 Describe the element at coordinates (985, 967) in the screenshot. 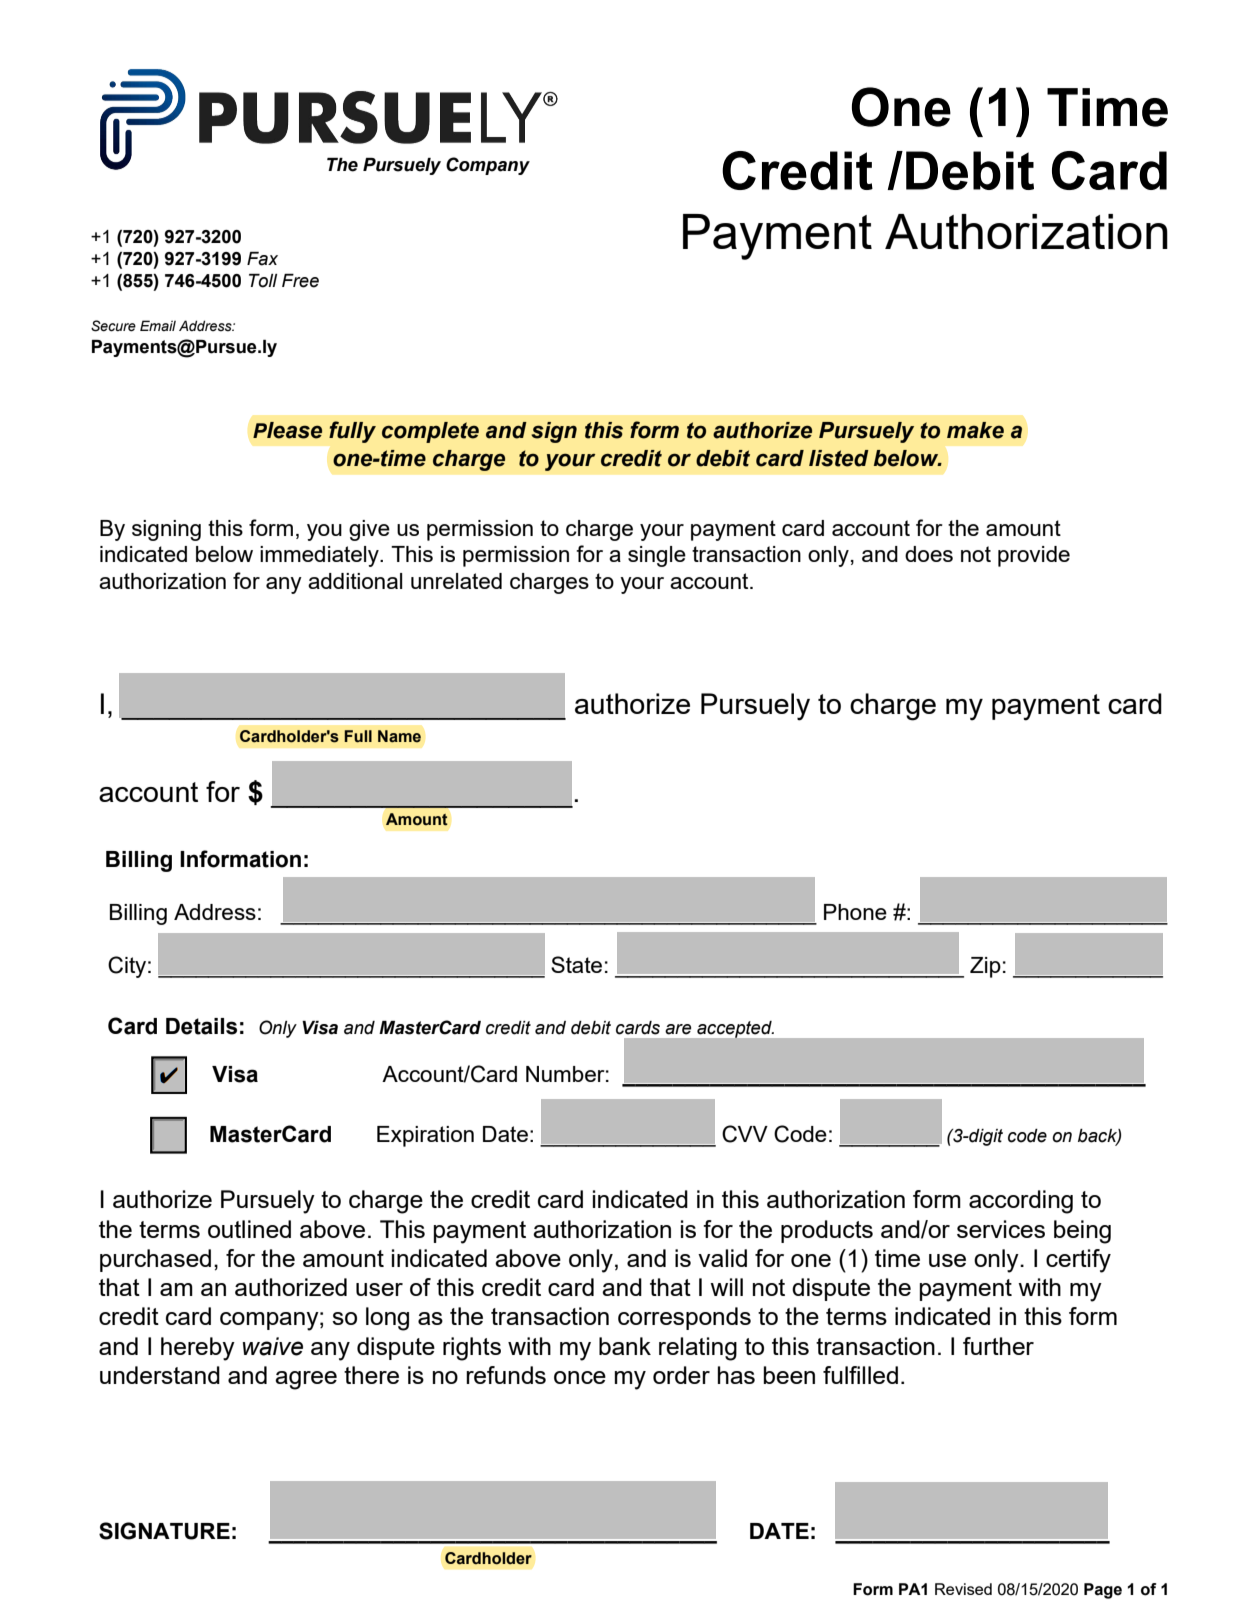

I see `Zip` at that location.
